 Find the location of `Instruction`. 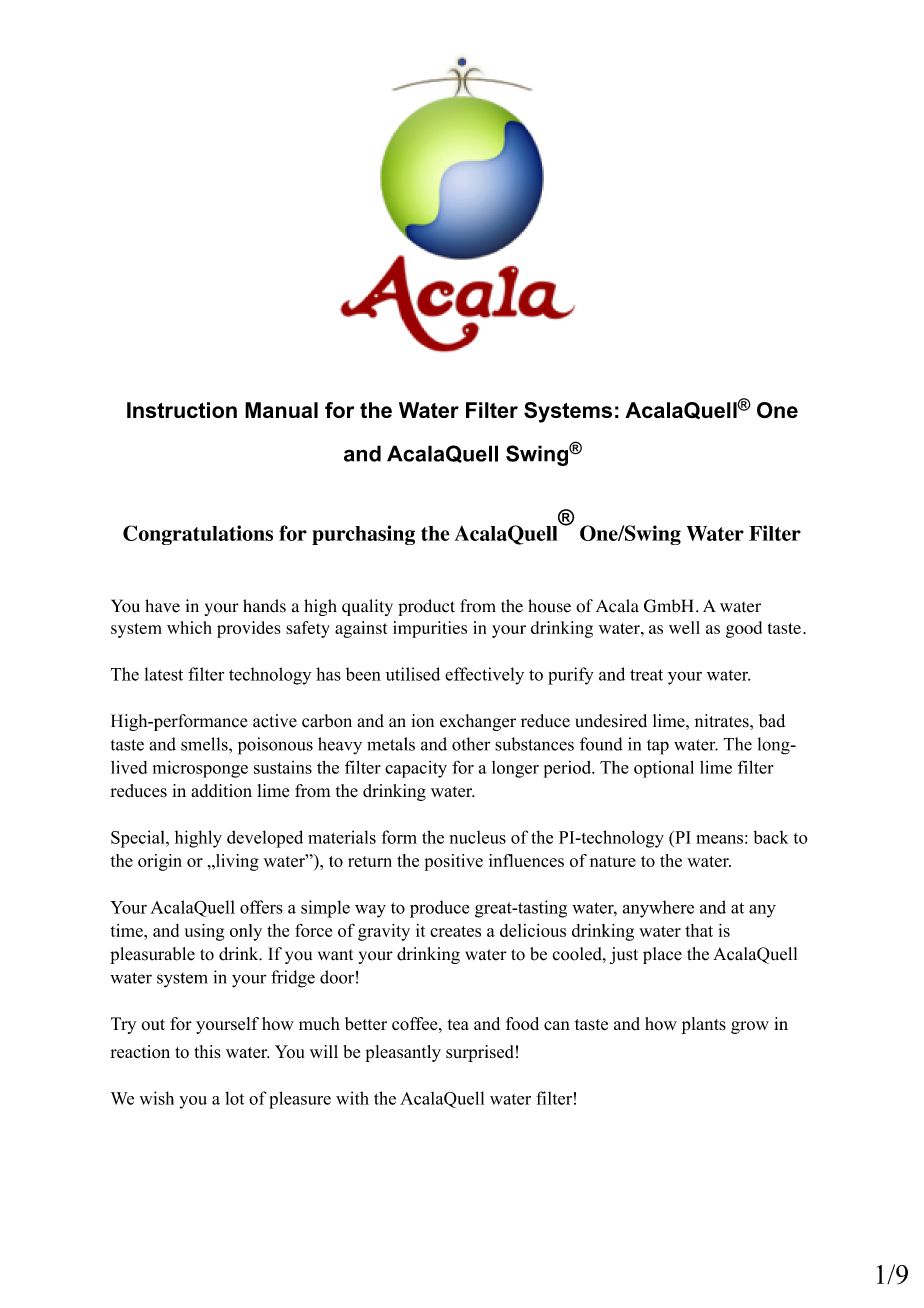

Instruction is located at coordinates (182, 410).
